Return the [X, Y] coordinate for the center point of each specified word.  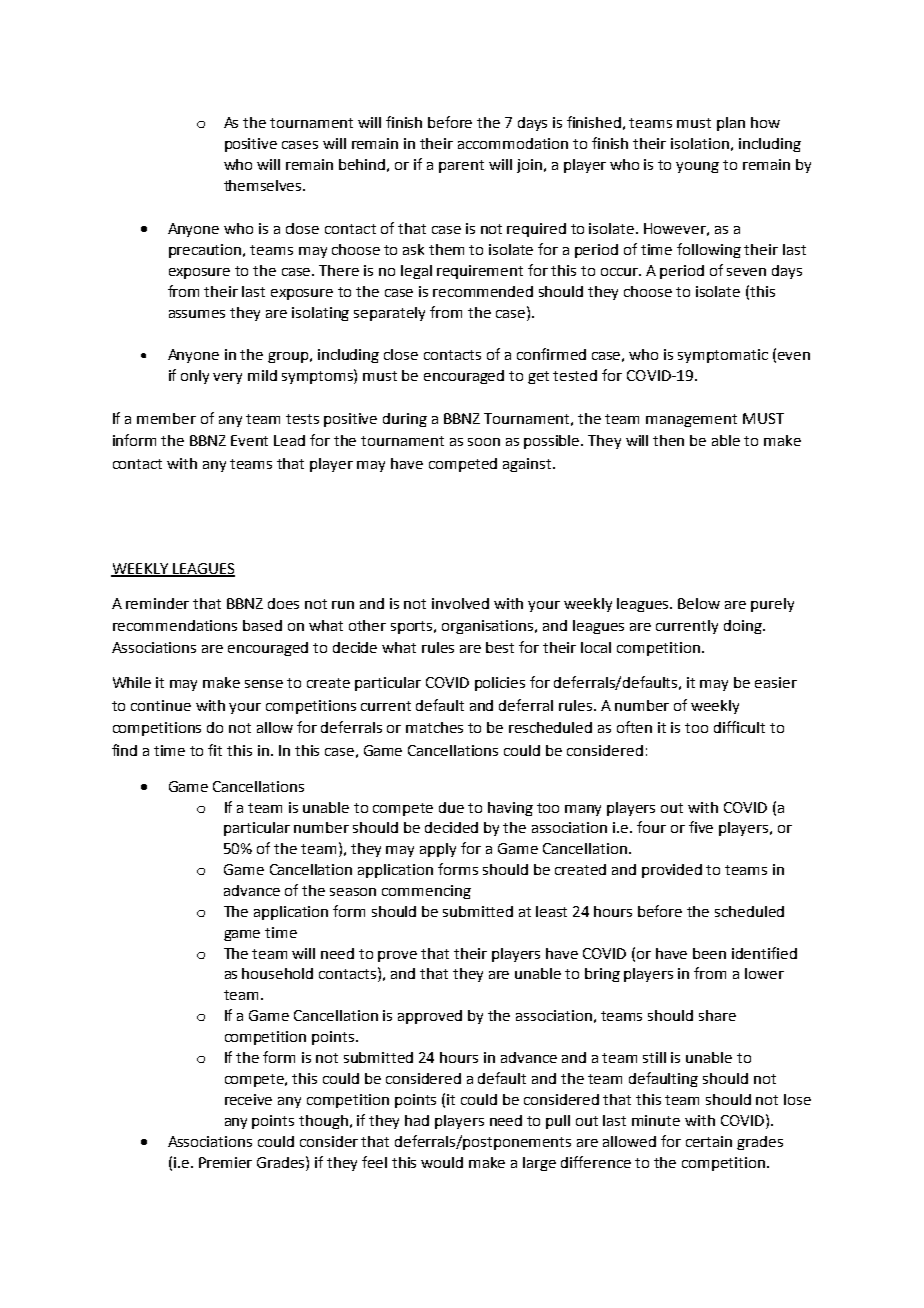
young [697, 167]
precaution [207, 251]
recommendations [175, 625]
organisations [489, 627]
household [277, 973]
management [691, 420]
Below [699, 603]
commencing [426, 892]
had [417, 1120]
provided [672, 871]
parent [461, 166]
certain [709, 1141]
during [405, 420]
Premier [225, 1162]
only [195, 377]
